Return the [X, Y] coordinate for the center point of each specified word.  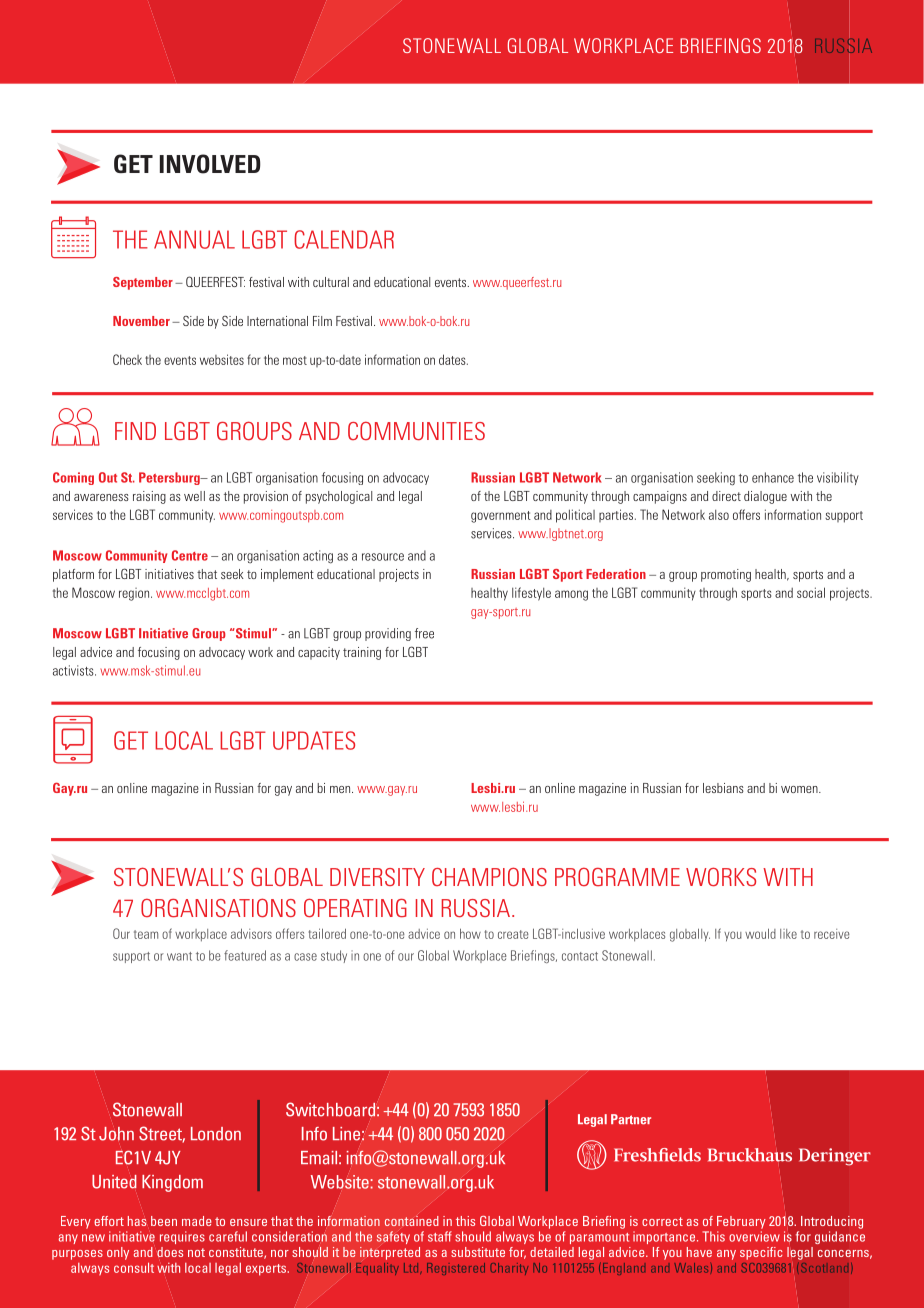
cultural [331, 282]
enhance [773, 477]
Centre [190, 555]
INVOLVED [210, 164]
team [146, 934]
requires [182, 1237]
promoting [726, 575]
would [760, 933]
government [501, 517]
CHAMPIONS [489, 877]
